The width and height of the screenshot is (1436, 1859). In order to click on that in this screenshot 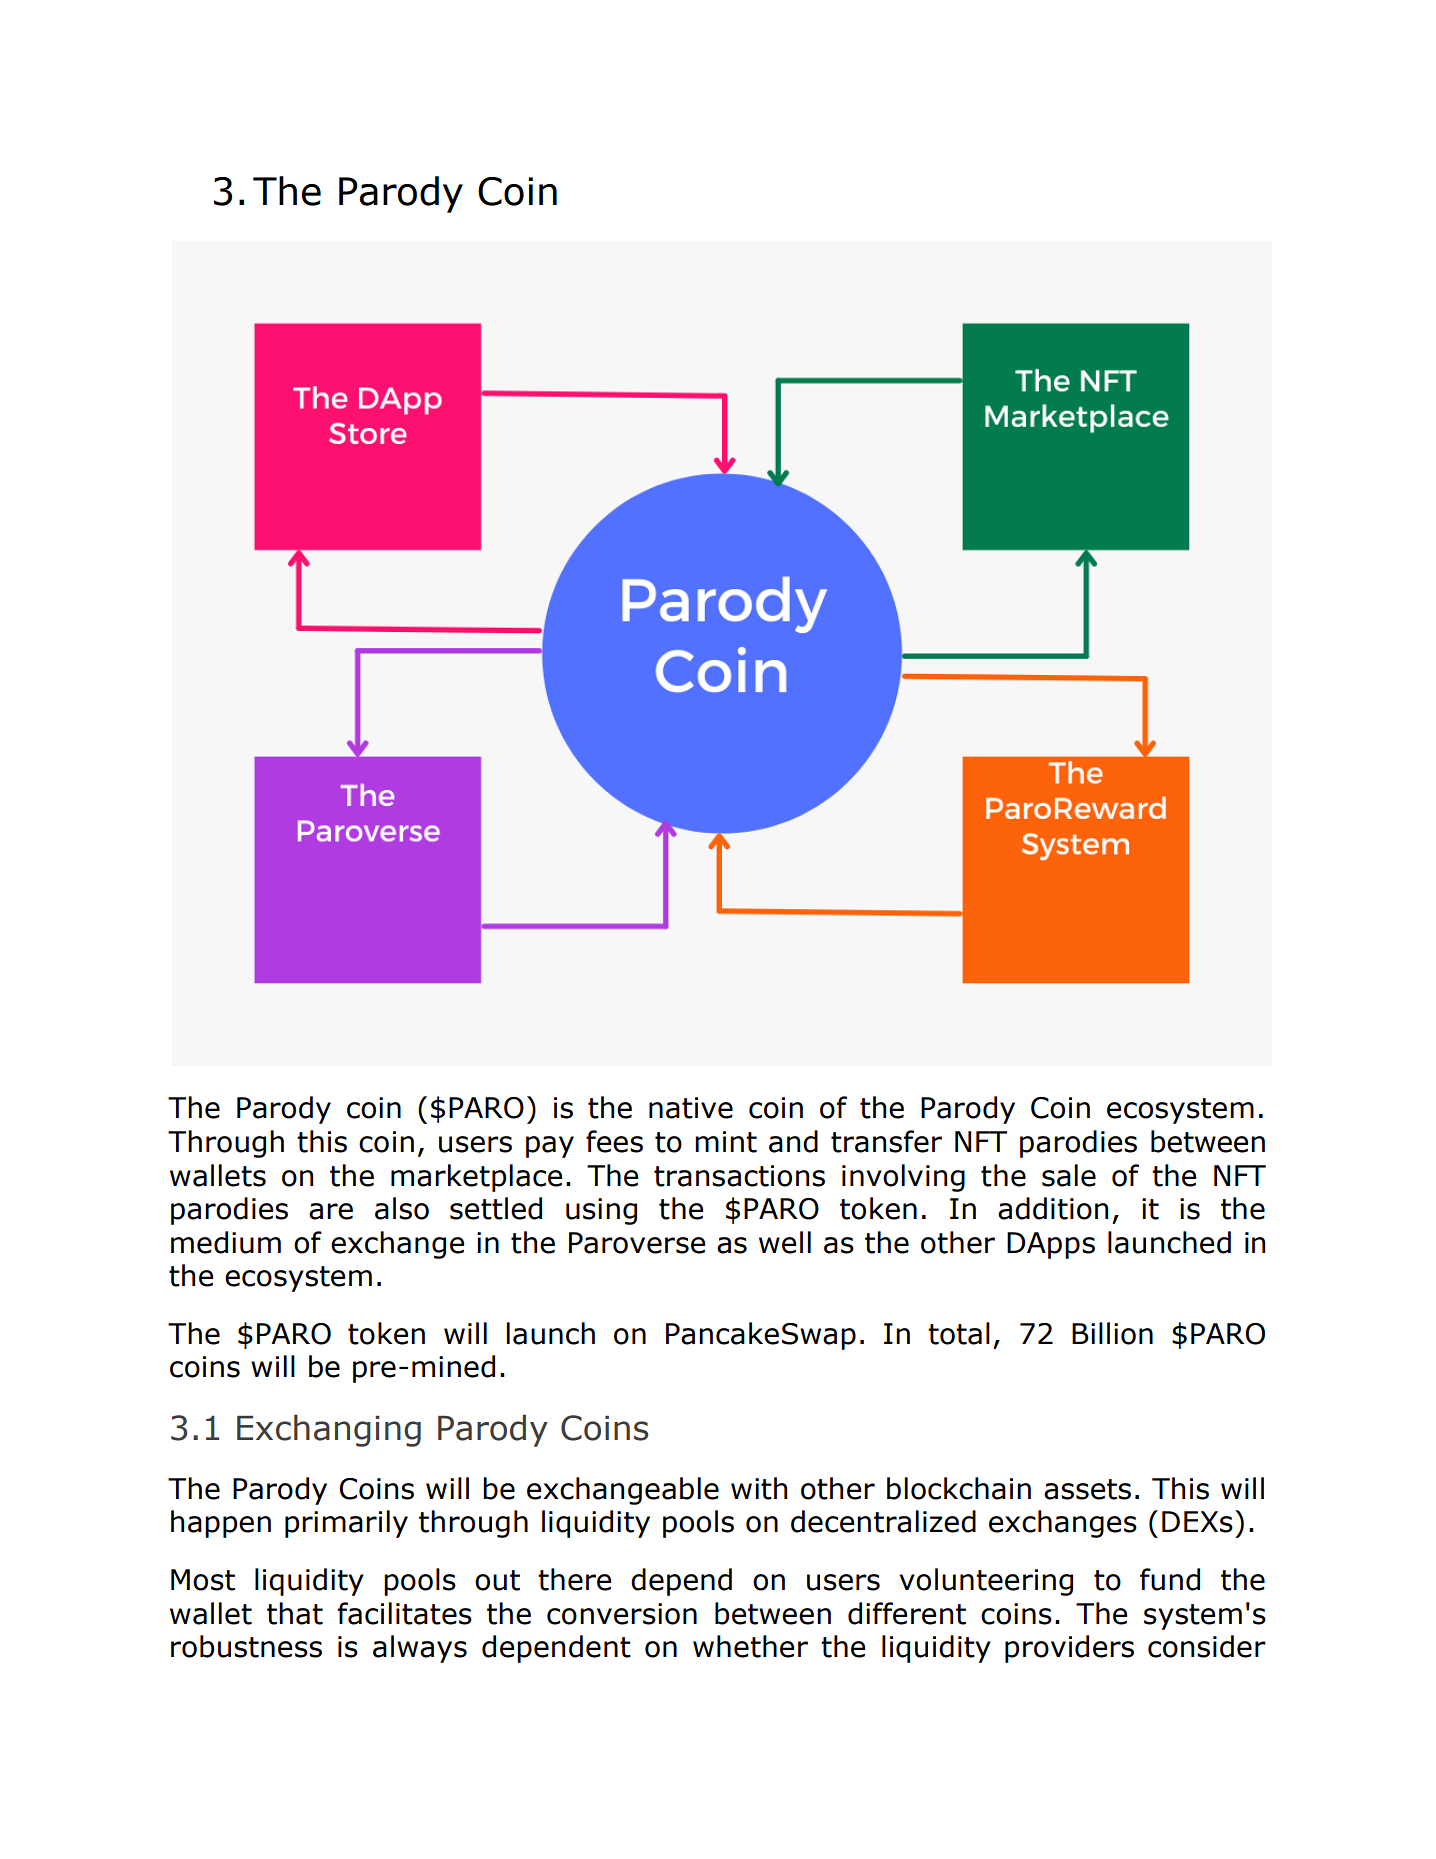, I will do `click(295, 1613)`.
